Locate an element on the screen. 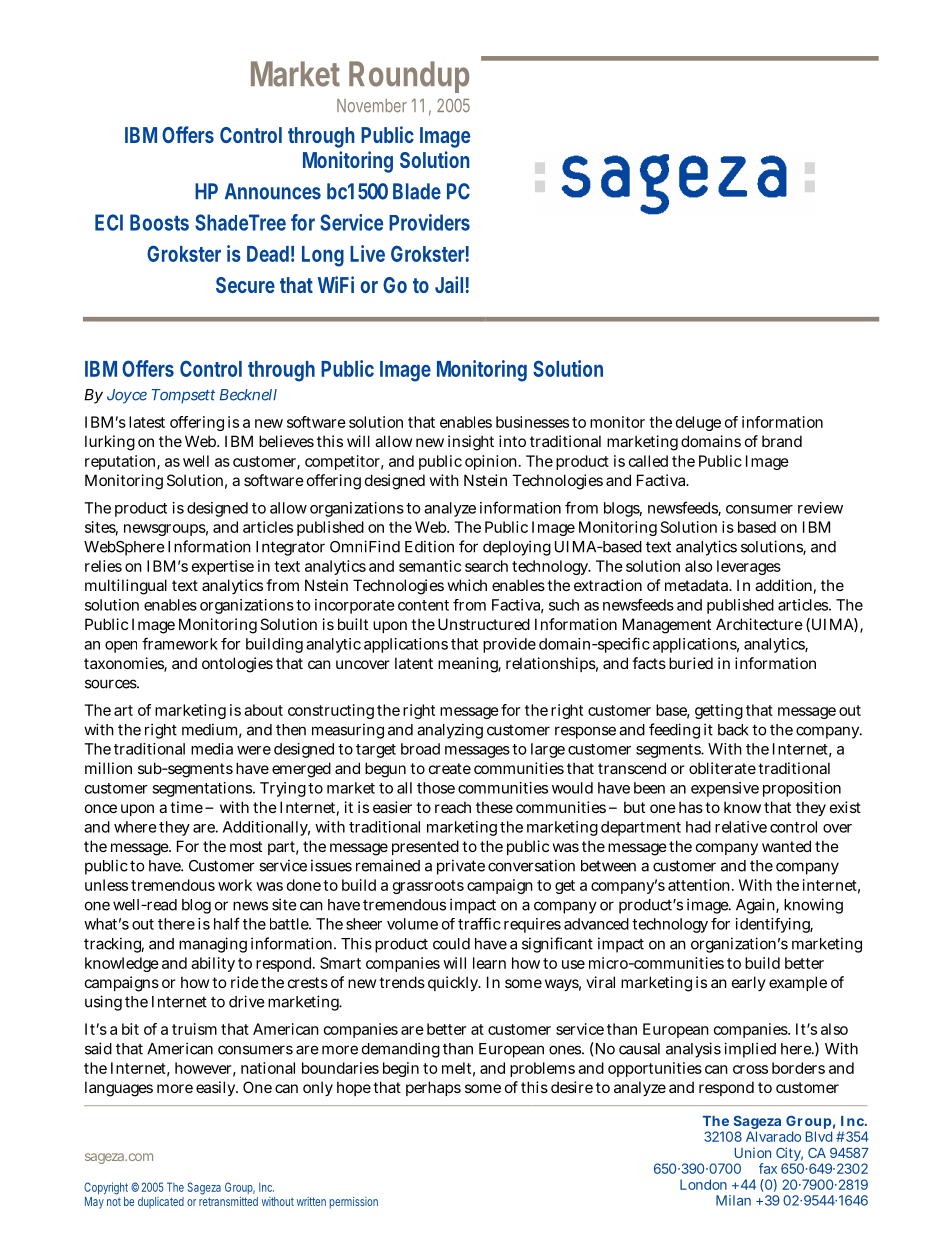 The image size is (952, 1233). duplicated is located at coordinates (161, 1203).
